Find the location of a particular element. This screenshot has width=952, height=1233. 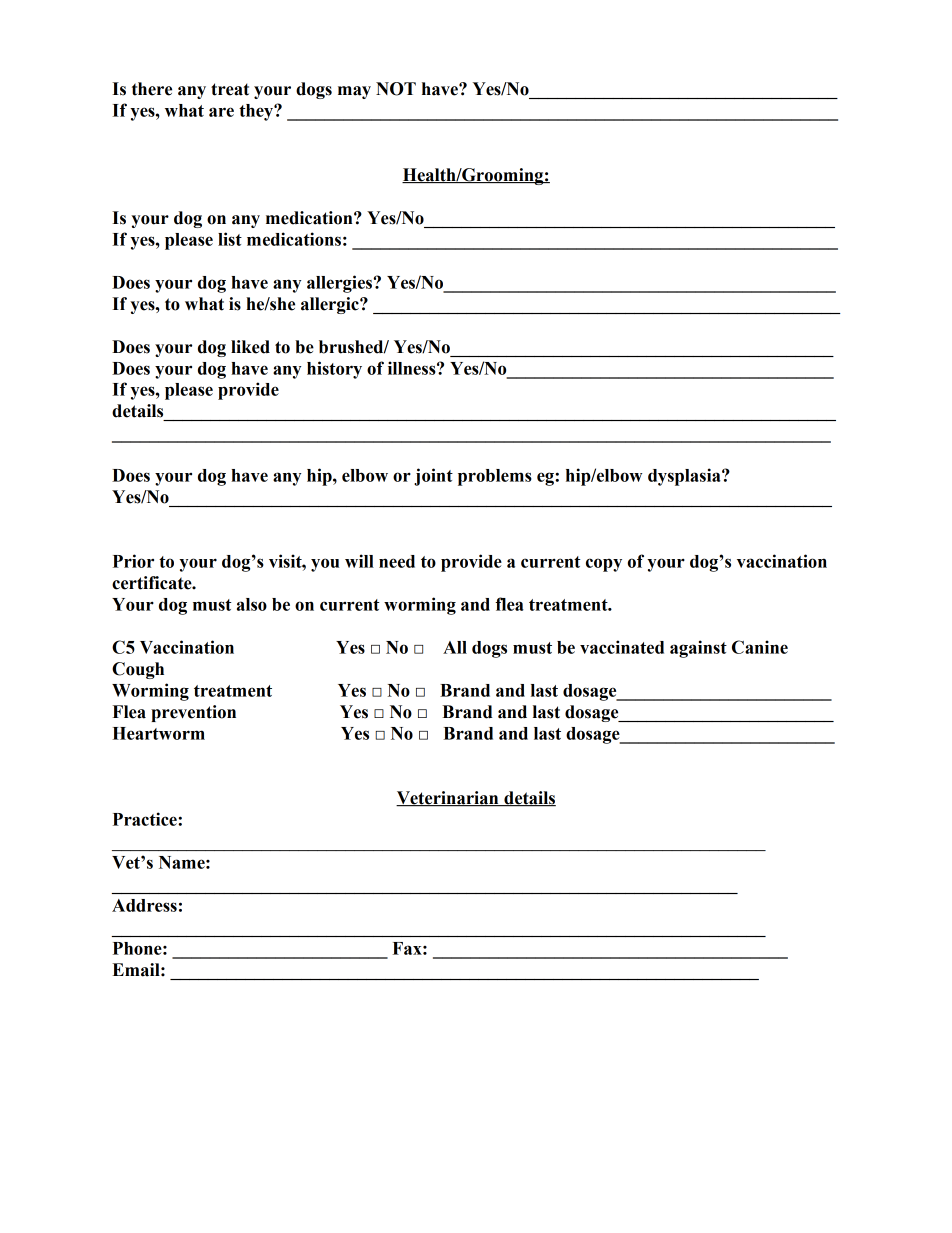

history is located at coordinates (334, 370).
